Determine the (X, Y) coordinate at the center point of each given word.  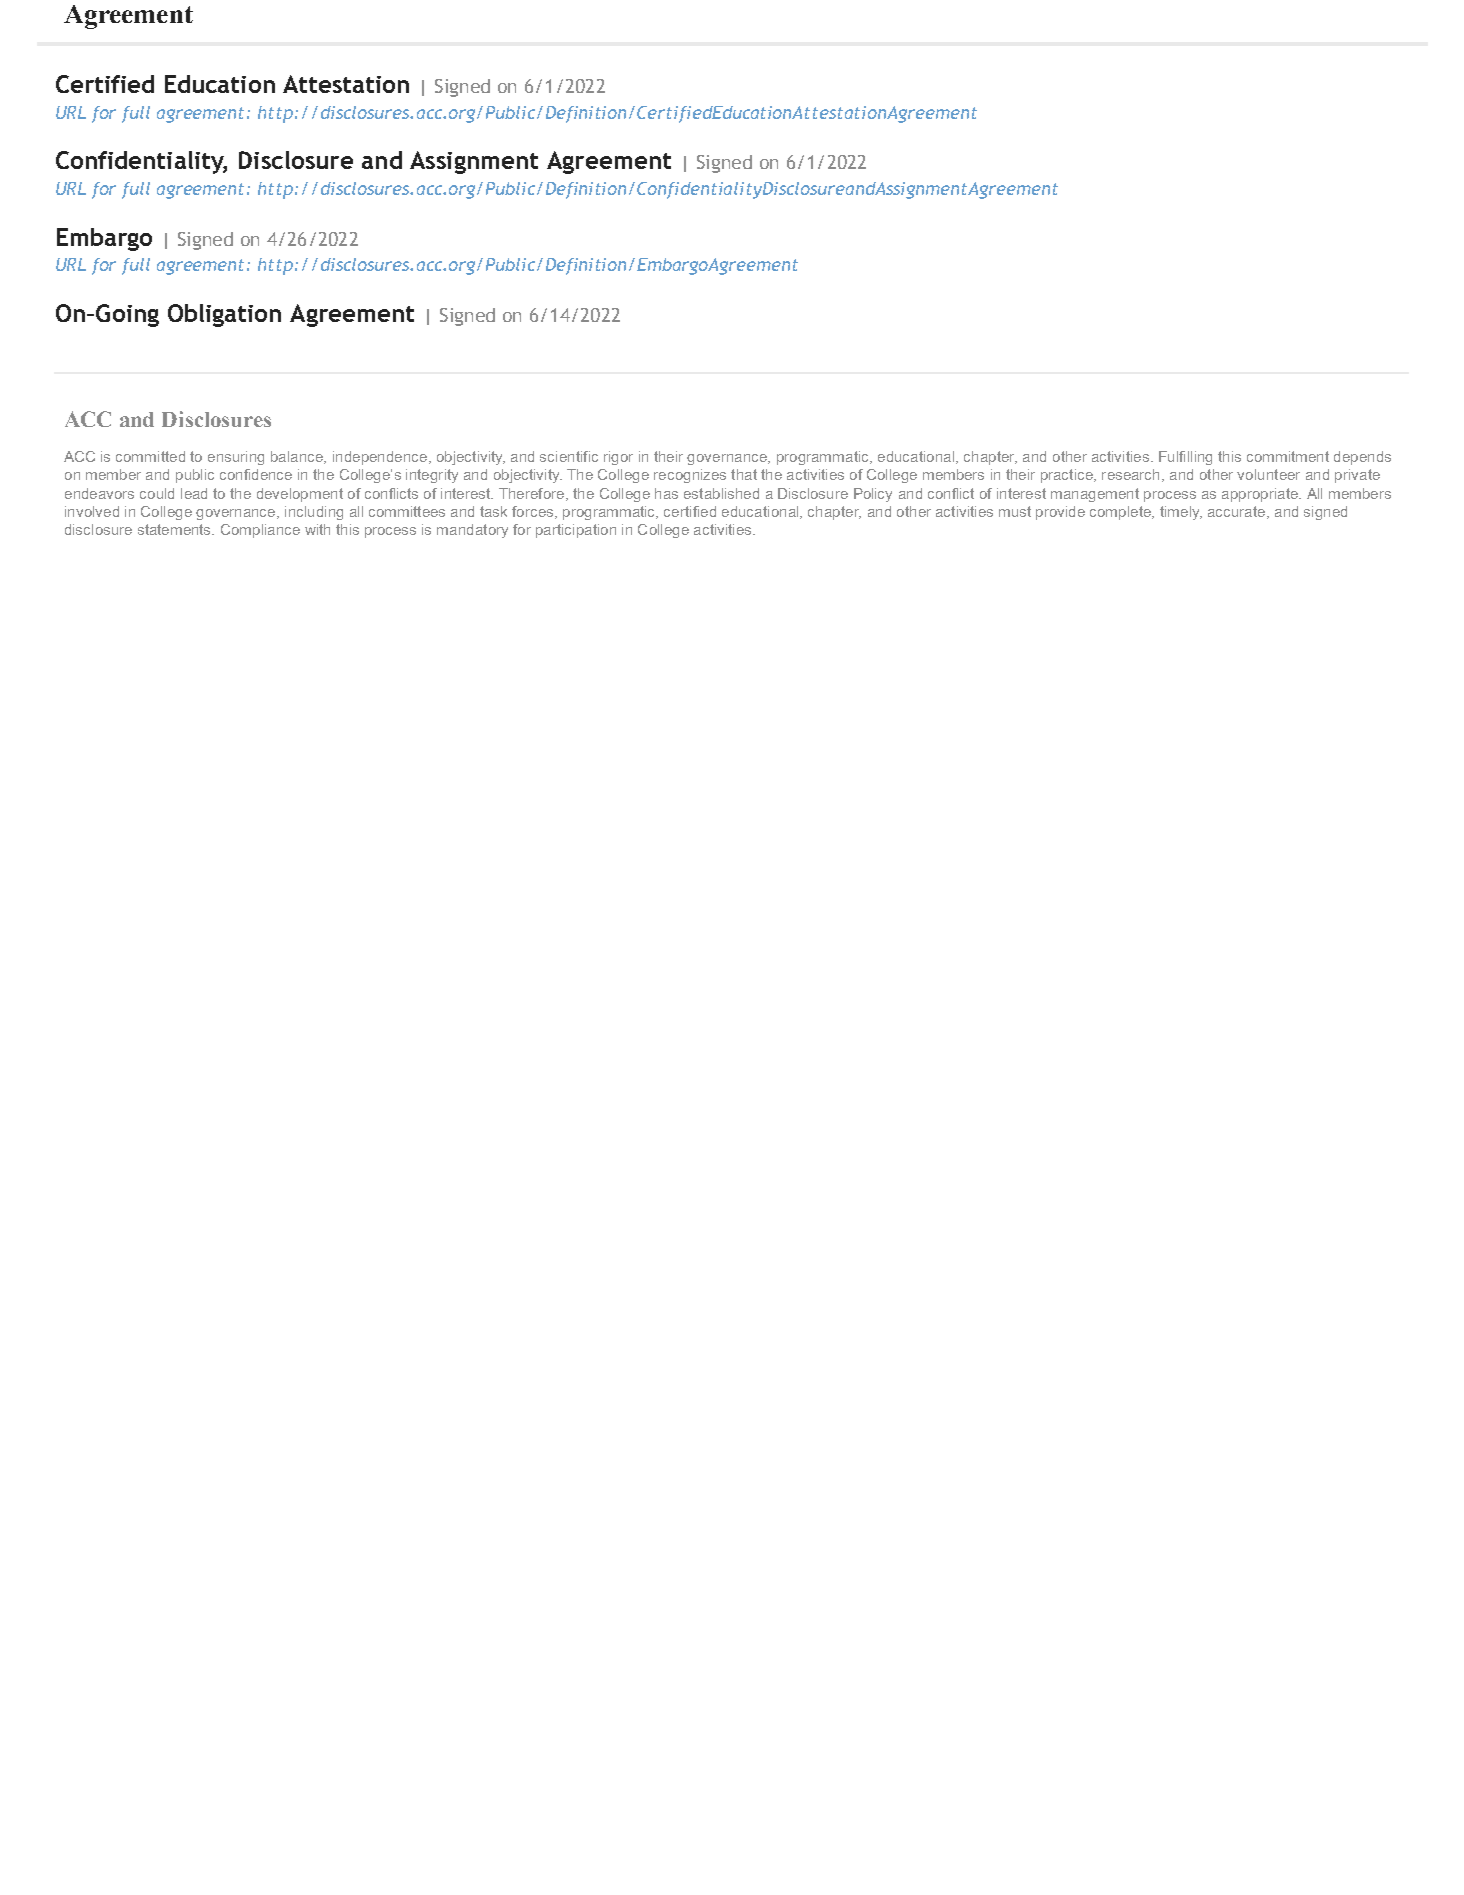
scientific (569, 456)
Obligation (224, 315)
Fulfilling (1185, 458)
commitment (1288, 456)
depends (1362, 458)
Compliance (260, 531)
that (744, 474)
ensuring (236, 458)
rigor (618, 458)
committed (150, 456)
